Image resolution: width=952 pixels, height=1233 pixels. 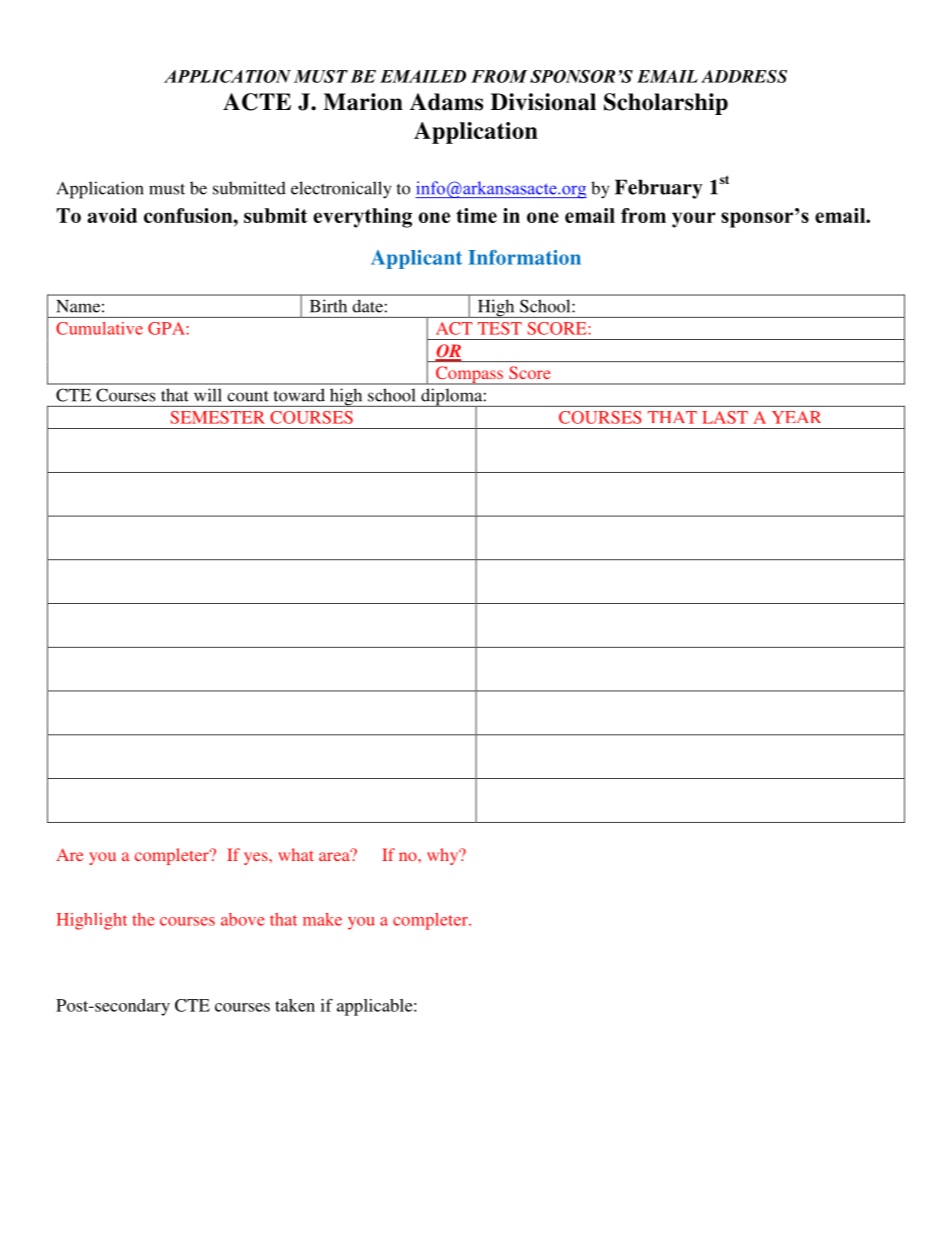 I want to click on TEST, so click(x=500, y=328).
